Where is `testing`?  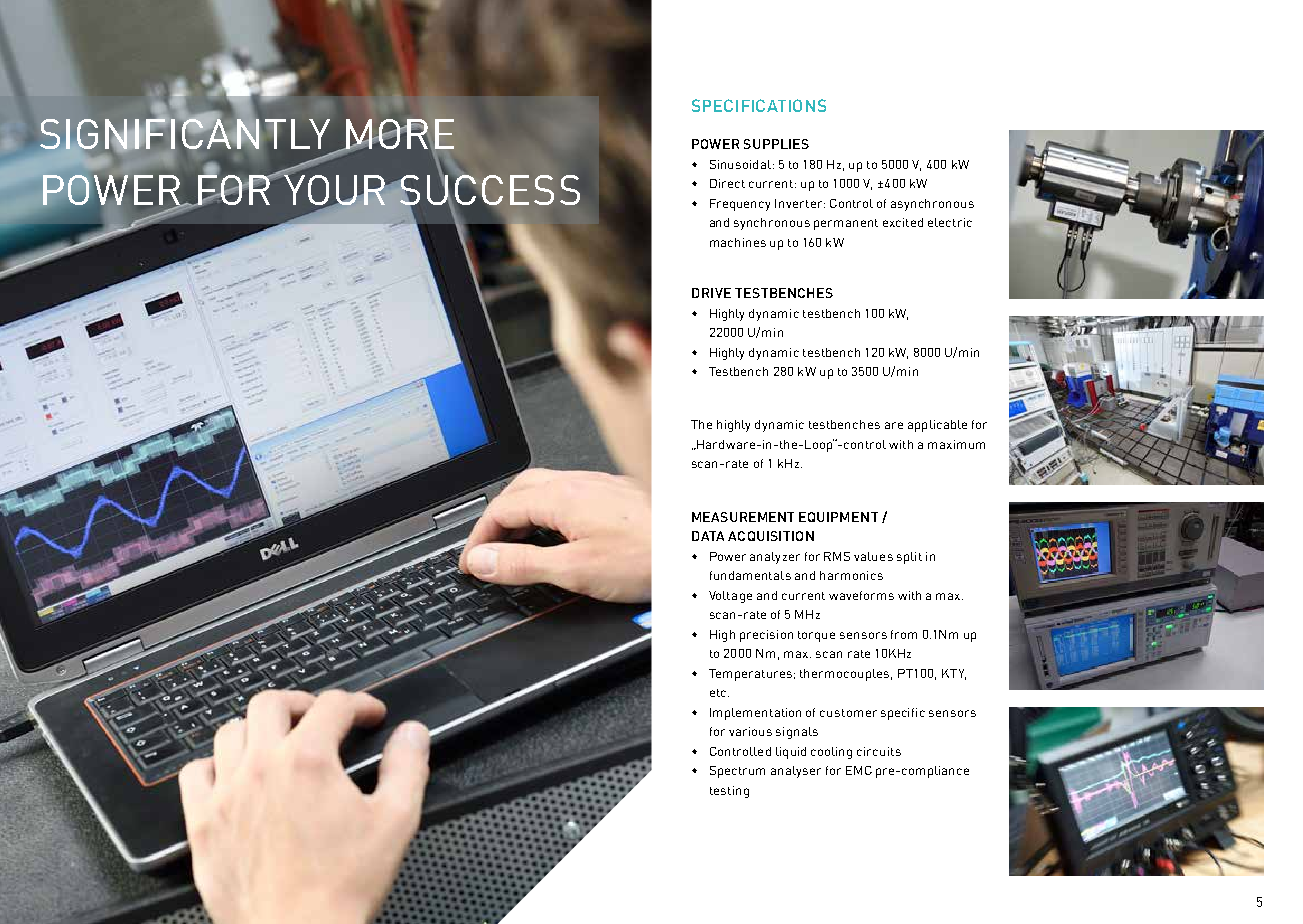 testing is located at coordinates (729, 792).
